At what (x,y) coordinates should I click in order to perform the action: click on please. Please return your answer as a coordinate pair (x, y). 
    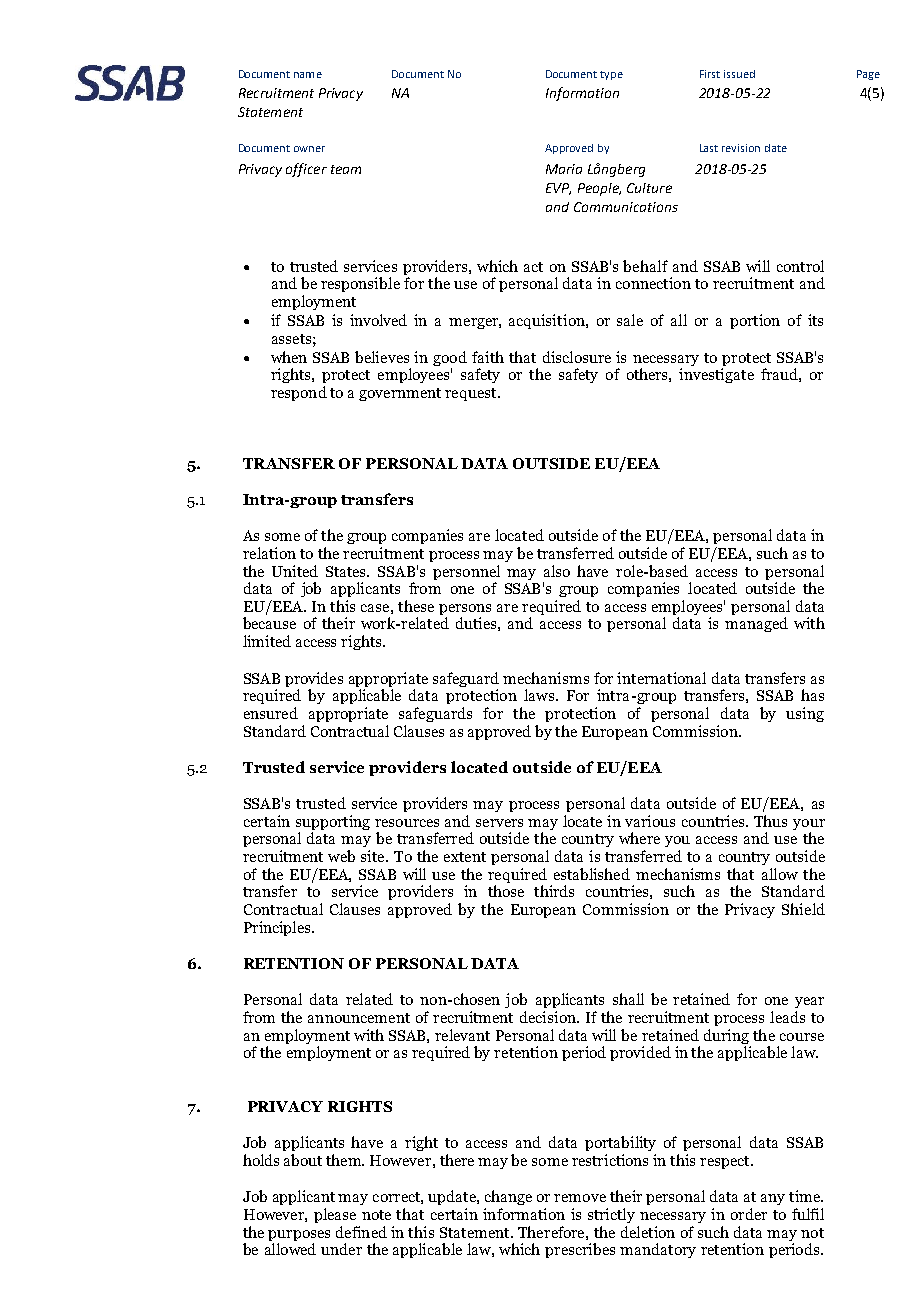
    Looking at the image, I should click on (335, 1215).
